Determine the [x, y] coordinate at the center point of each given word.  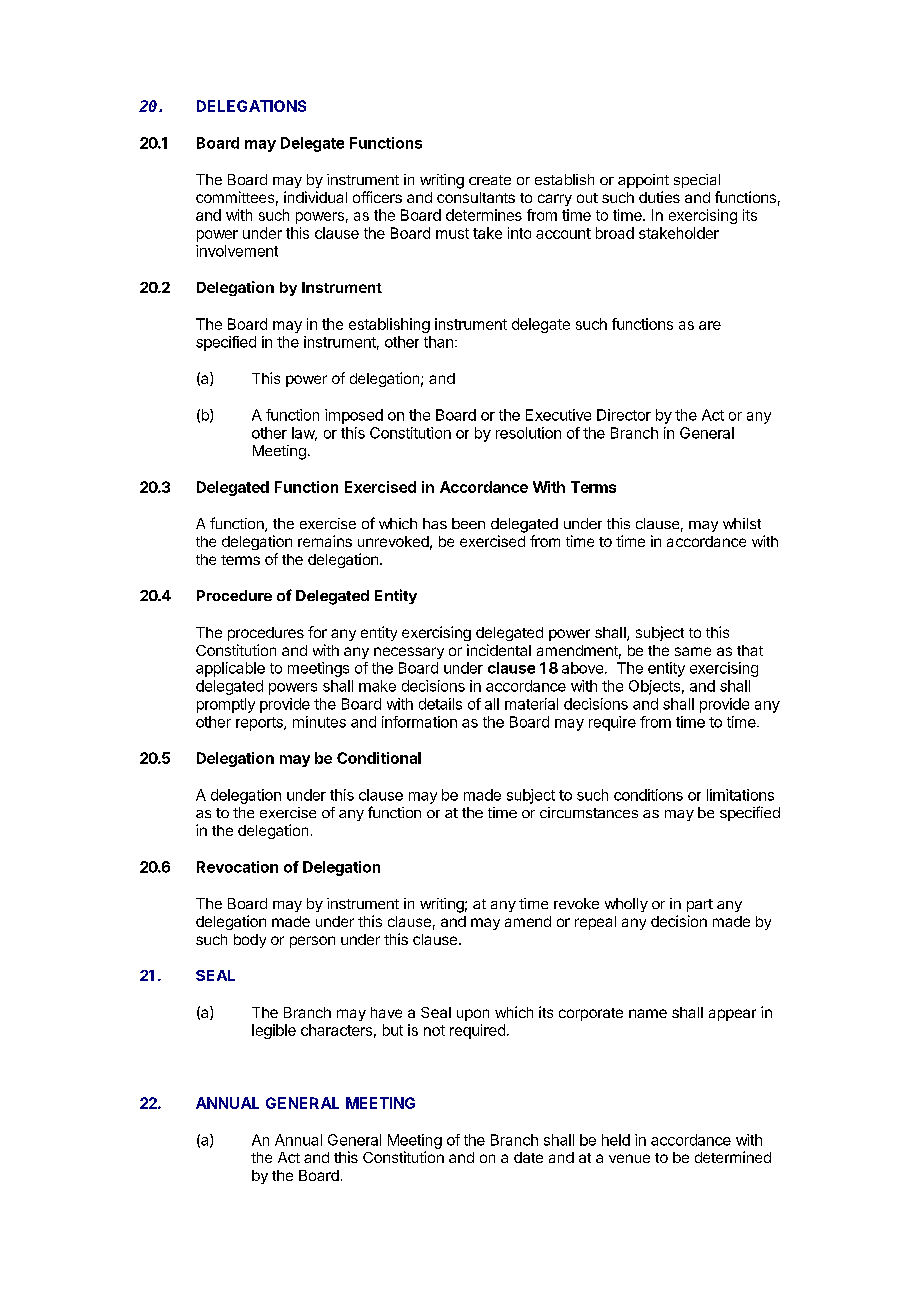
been [468, 523]
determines [484, 215]
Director [624, 415]
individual [315, 197]
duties [659, 197]
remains [325, 541]
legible [274, 1031]
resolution [528, 433]
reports [260, 724]
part [700, 905]
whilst [742, 523]
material [531, 704]
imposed [354, 416]
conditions [648, 795]
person [312, 942]
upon [473, 1015]
